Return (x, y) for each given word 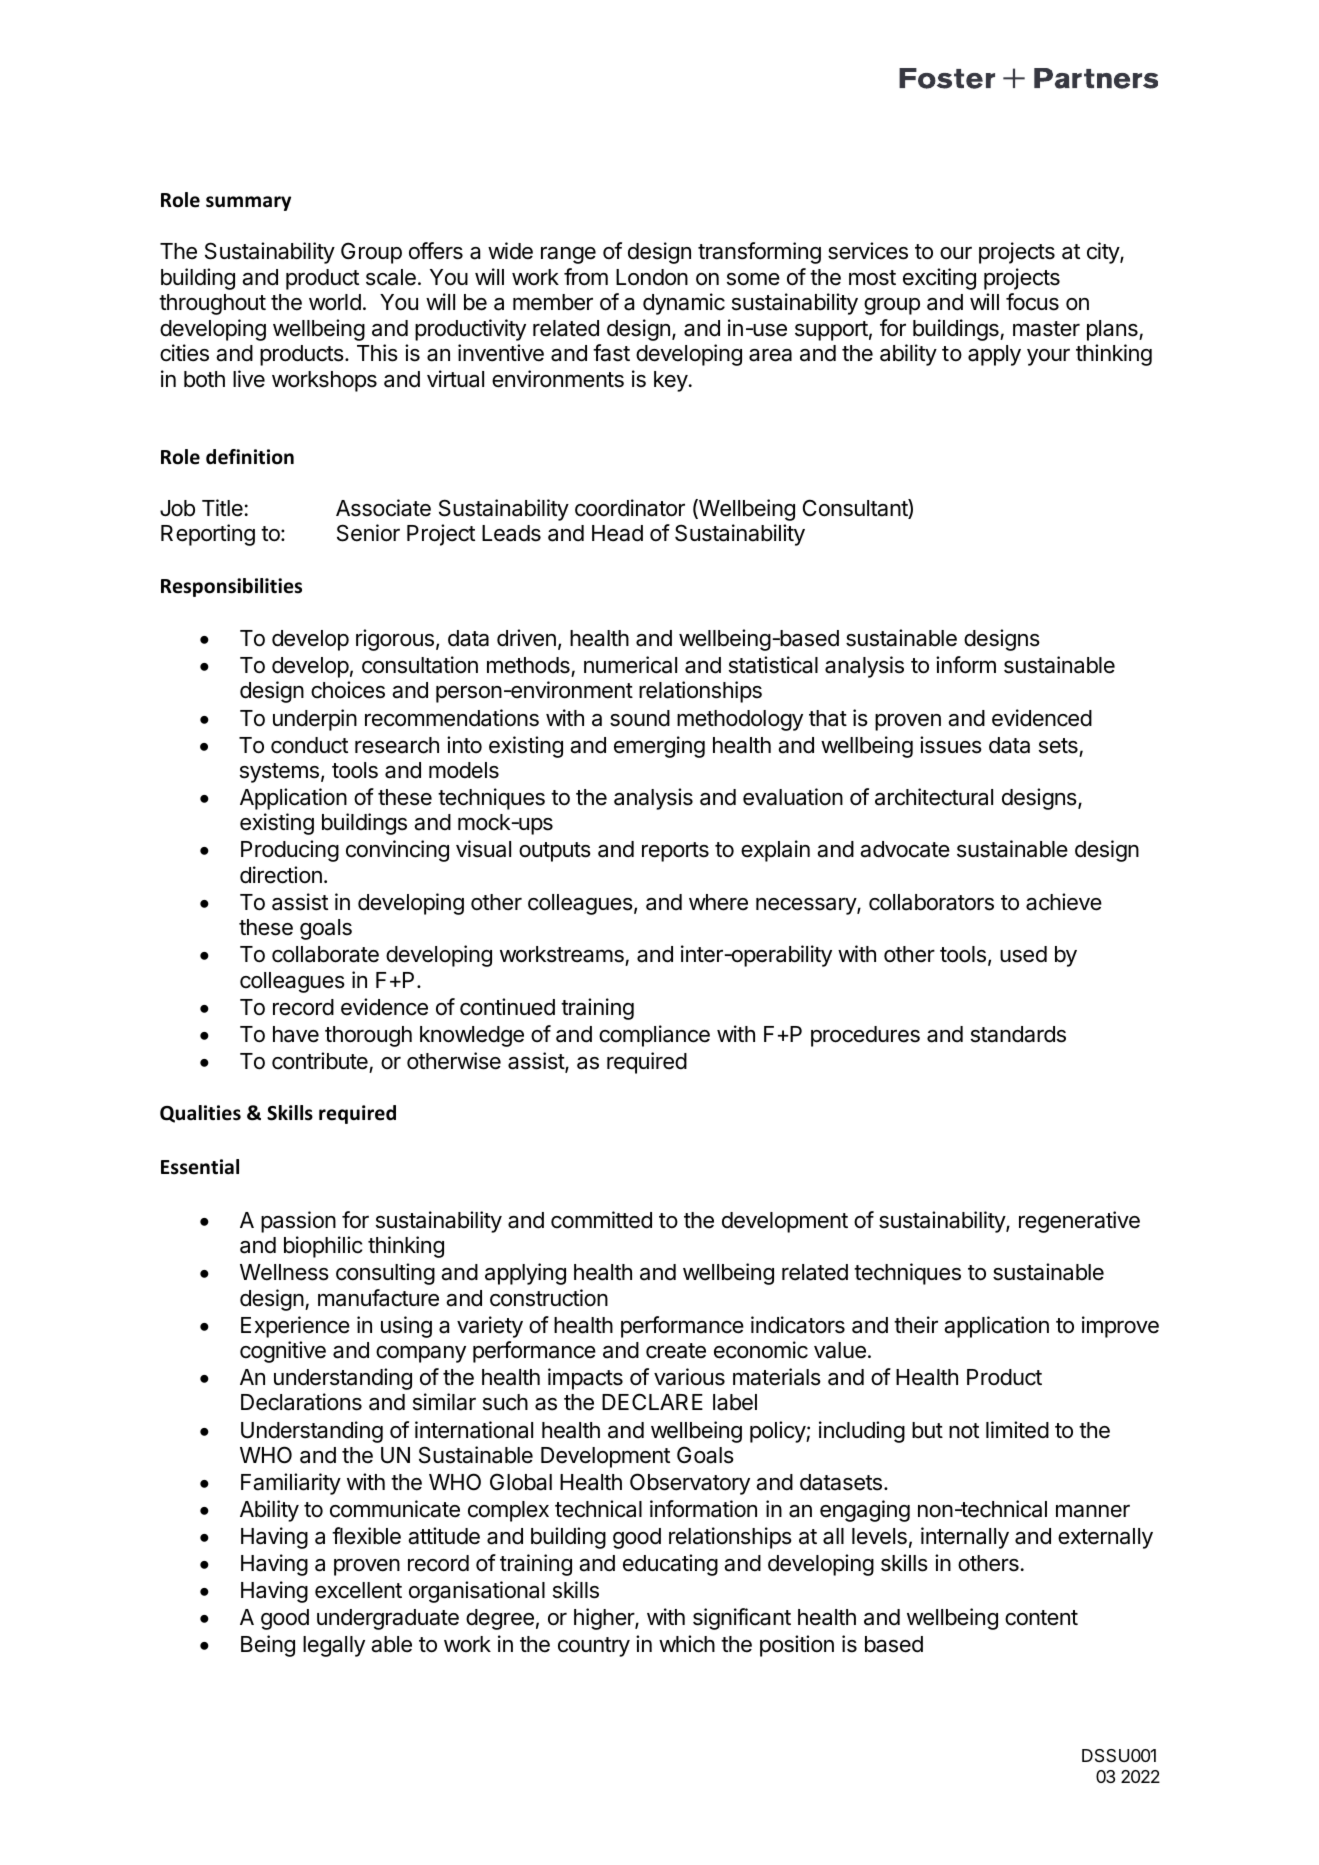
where (718, 902)
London (652, 277)
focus (1032, 302)
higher (605, 1619)
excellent (358, 1590)
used (1023, 954)
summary (248, 203)
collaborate (325, 954)
